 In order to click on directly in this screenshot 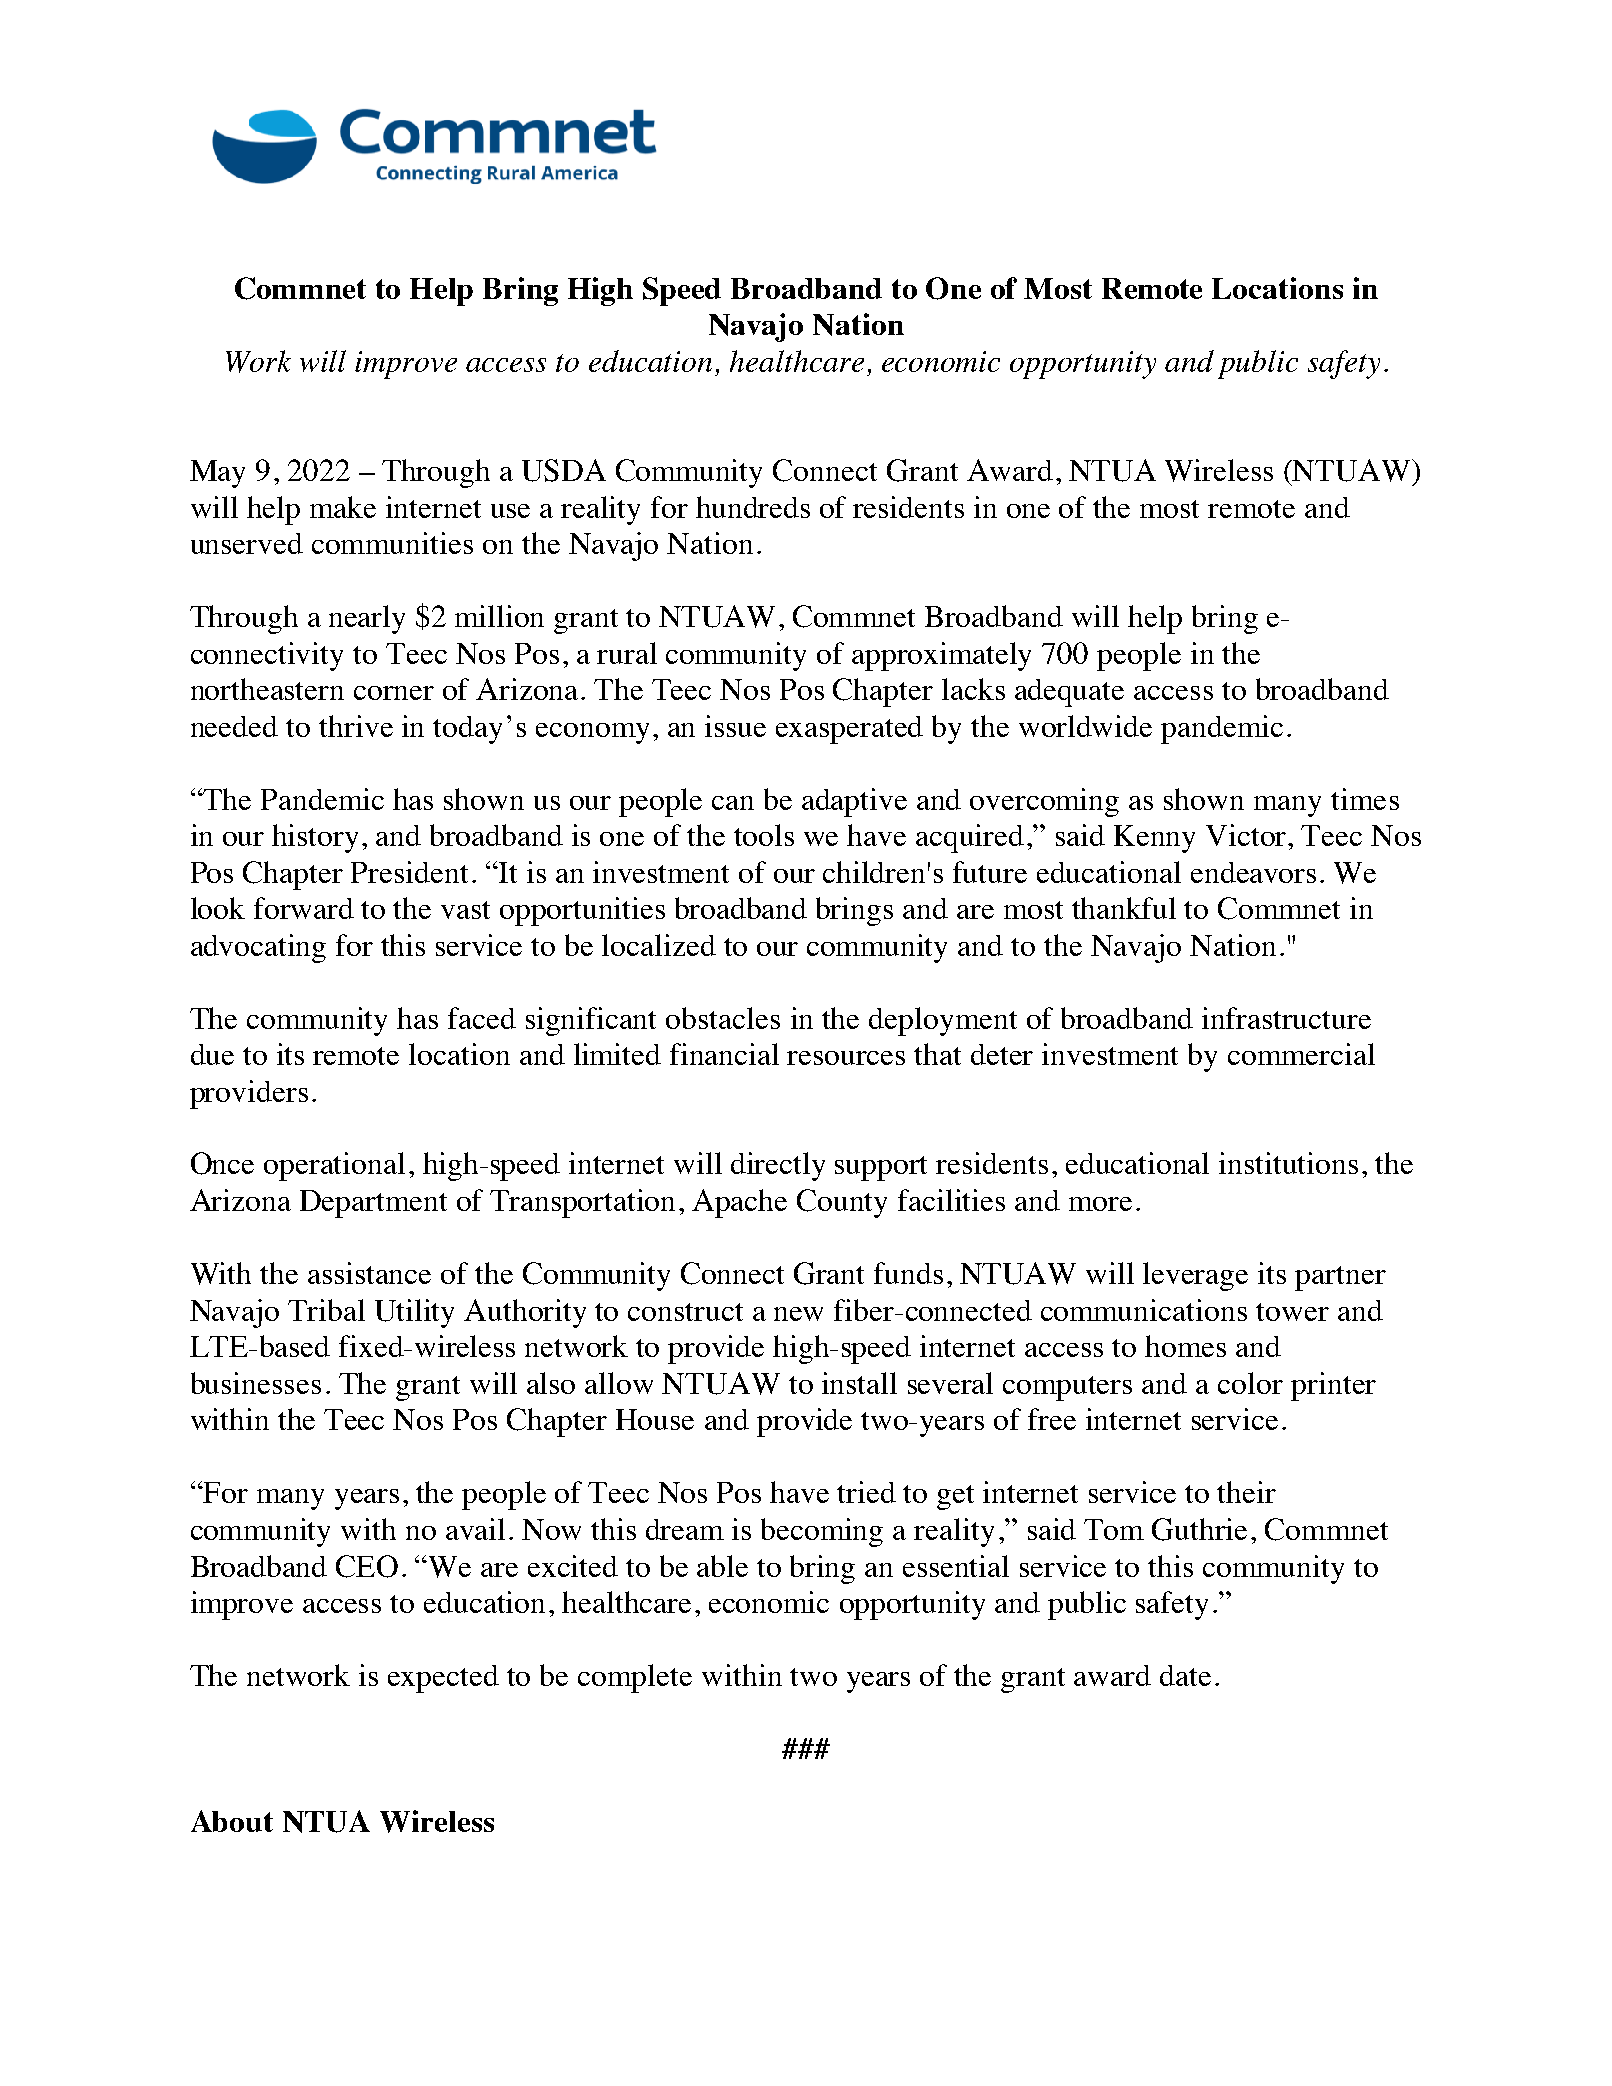, I will do `click(778, 1166)`.
